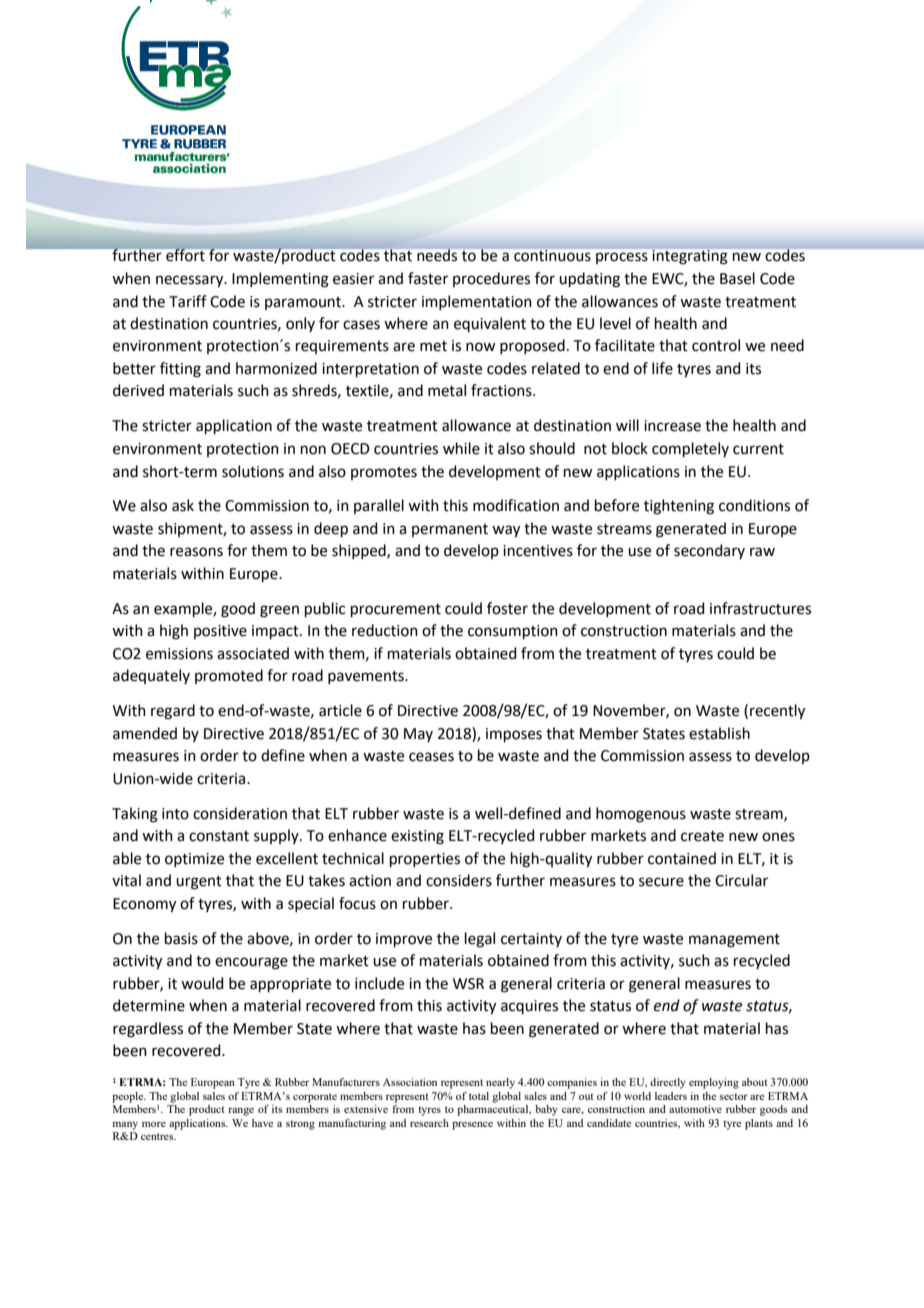 The image size is (924, 1308). I want to click on secondary, so click(709, 551).
